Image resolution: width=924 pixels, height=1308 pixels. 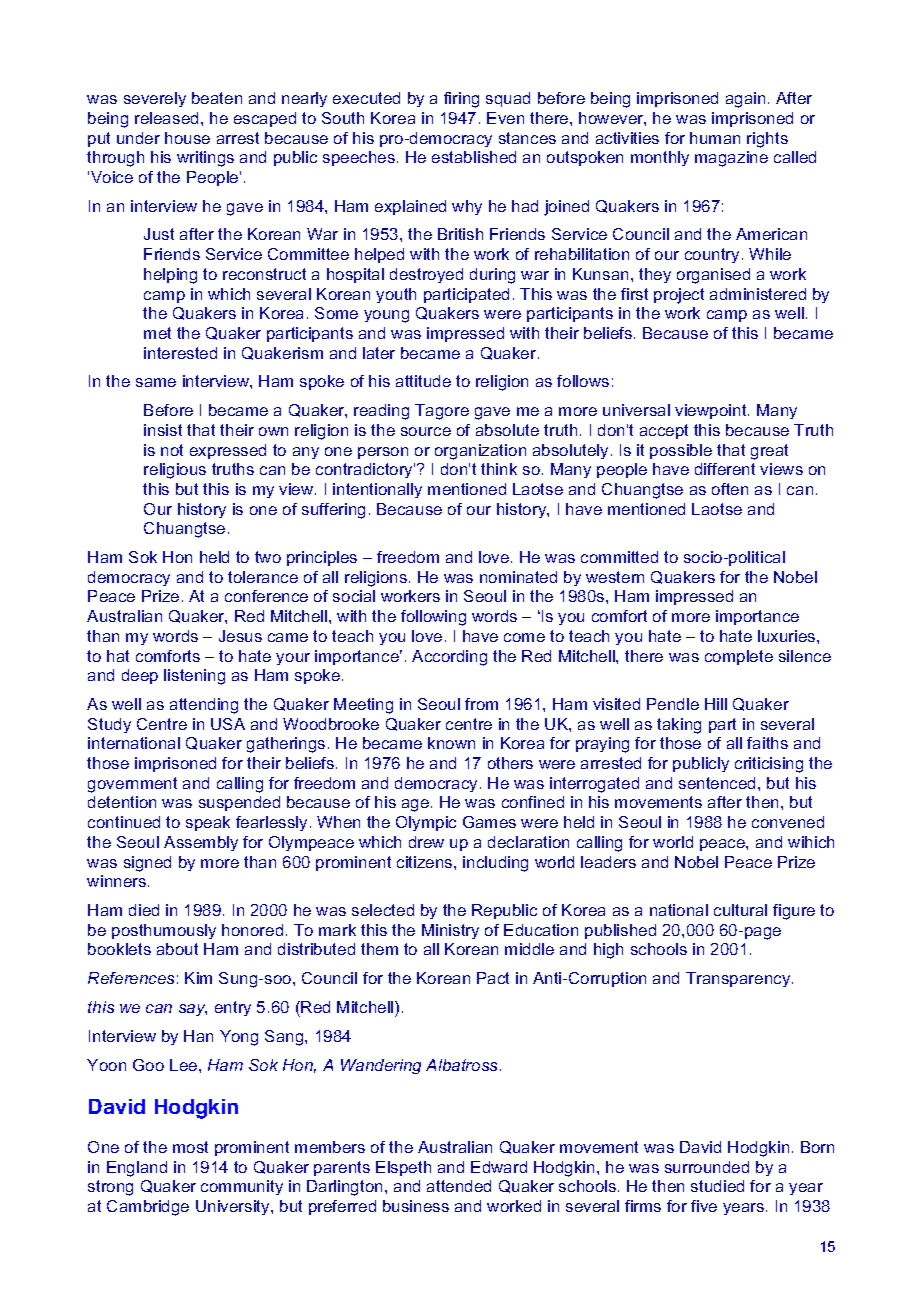 What do you see at coordinates (190, 1147) in the image?
I see `most` at bounding box center [190, 1147].
